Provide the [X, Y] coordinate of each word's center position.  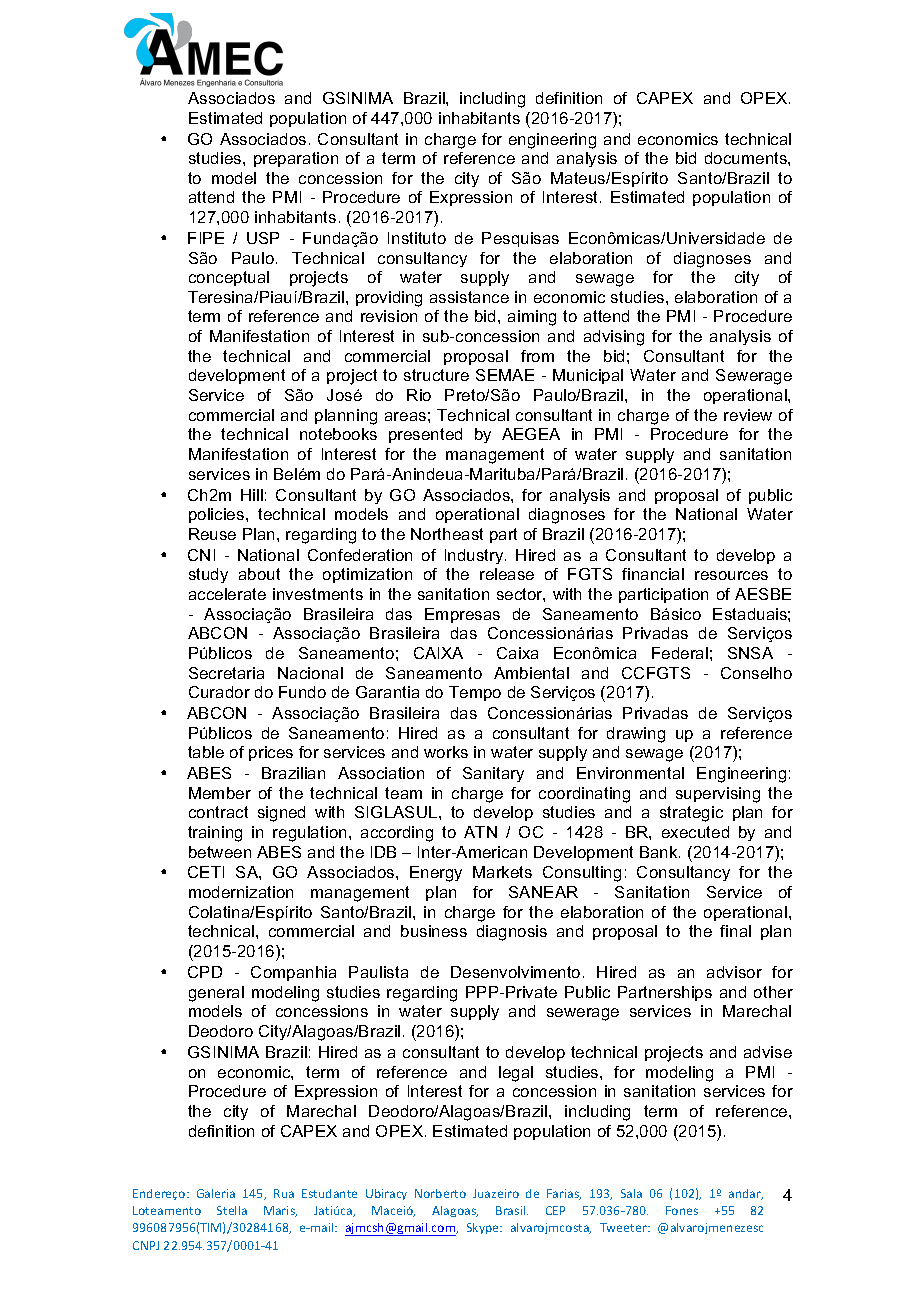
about [259, 574]
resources [731, 575]
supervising [718, 795]
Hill [252, 495]
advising [614, 338]
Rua [284, 1193]
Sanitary [493, 774]
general [216, 994]
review [748, 415]
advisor [734, 972]
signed [281, 814]
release [507, 574]
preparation [296, 159]
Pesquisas [520, 239]
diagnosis [512, 933]
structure [436, 375]
